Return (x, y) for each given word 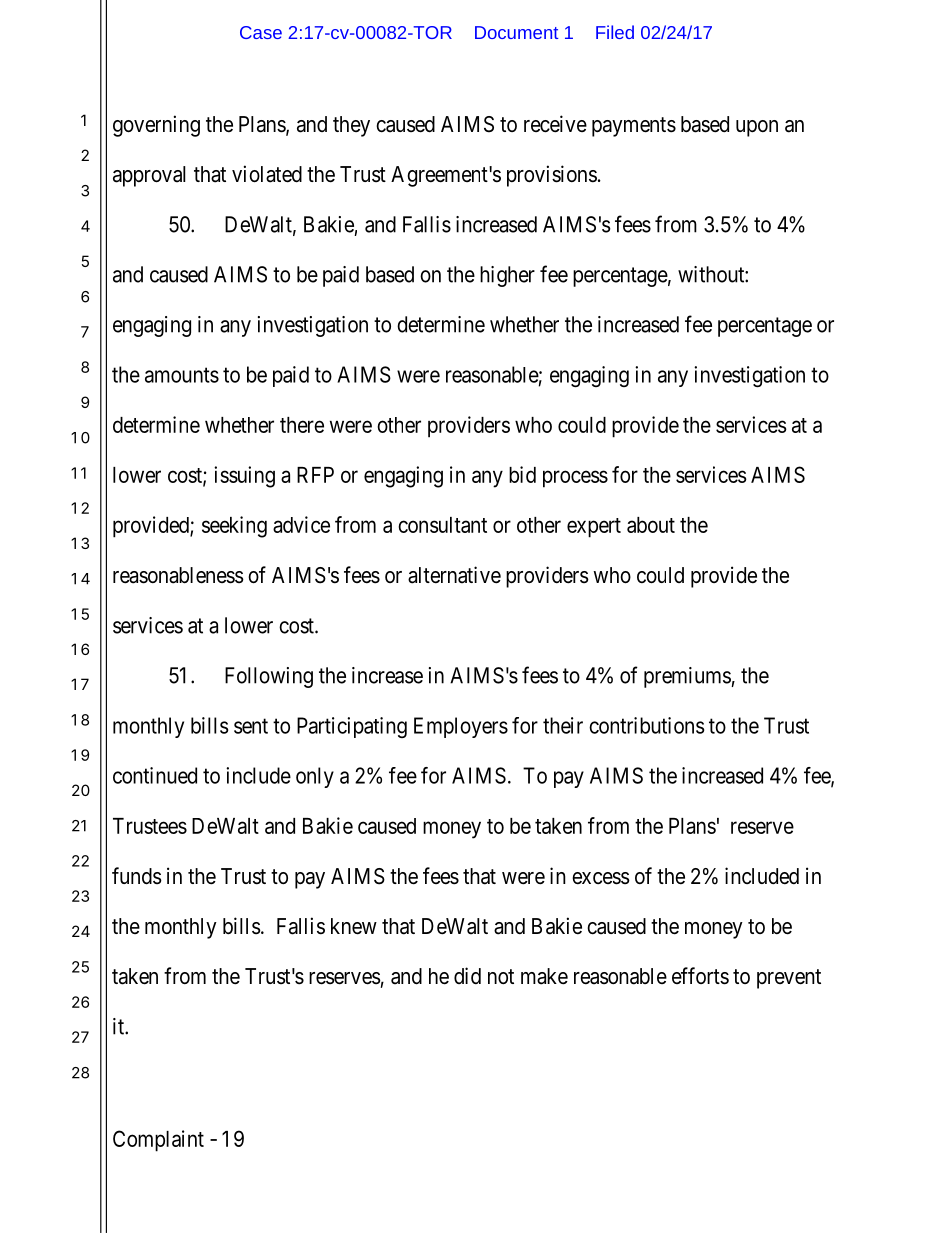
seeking (234, 527)
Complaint (158, 1141)
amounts (182, 375)
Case (261, 32)
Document (516, 32)
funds (137, 876)
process (575, 479)
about (651, 525)
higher (507, 276)
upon (757, 128)
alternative (454, 575)
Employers (461, 727)
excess (601, 878)
